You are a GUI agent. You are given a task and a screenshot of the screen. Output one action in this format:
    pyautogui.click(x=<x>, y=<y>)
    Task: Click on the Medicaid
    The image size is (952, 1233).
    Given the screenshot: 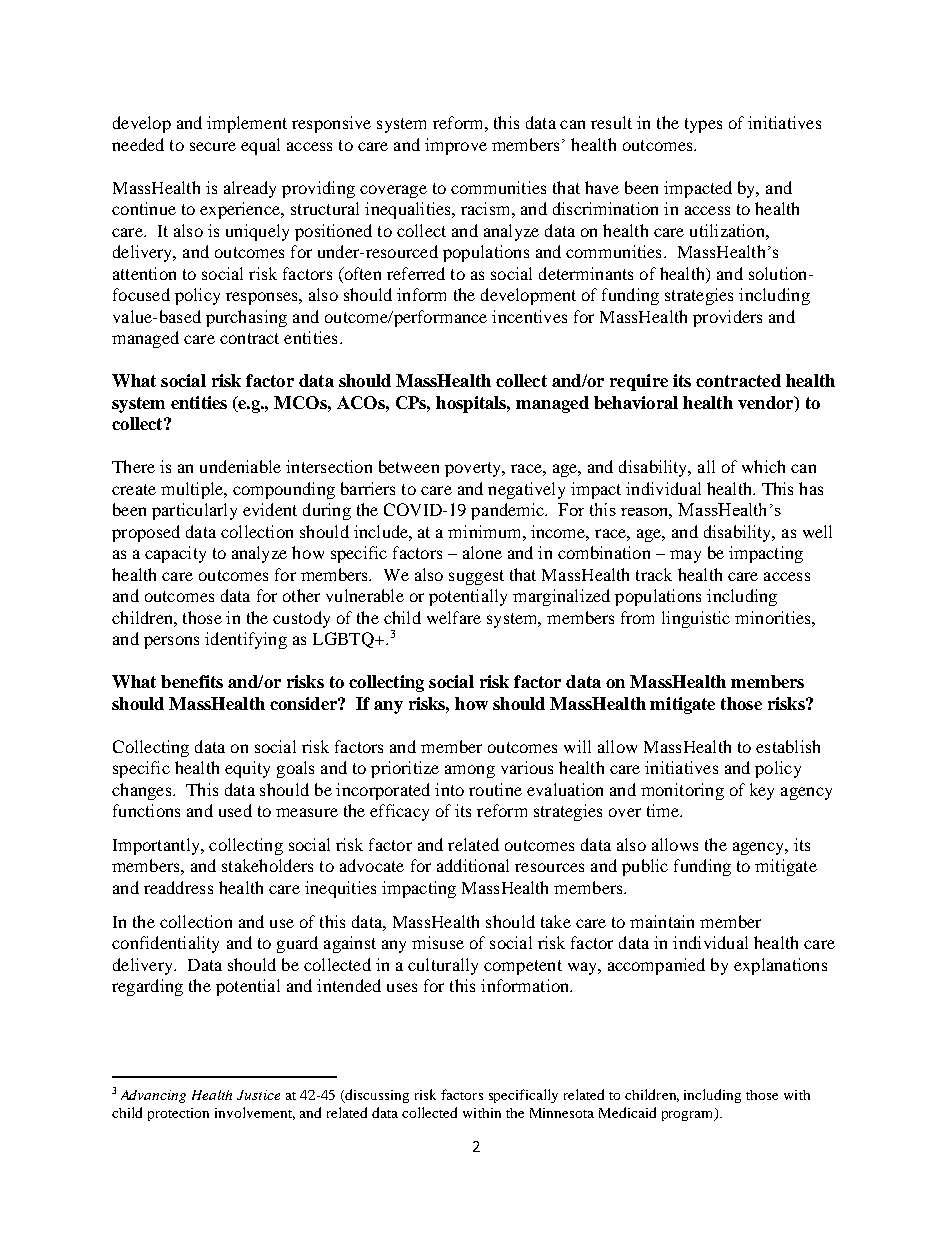 What is the action you would take?
    pyautogui.click(x=627, y=1112)
